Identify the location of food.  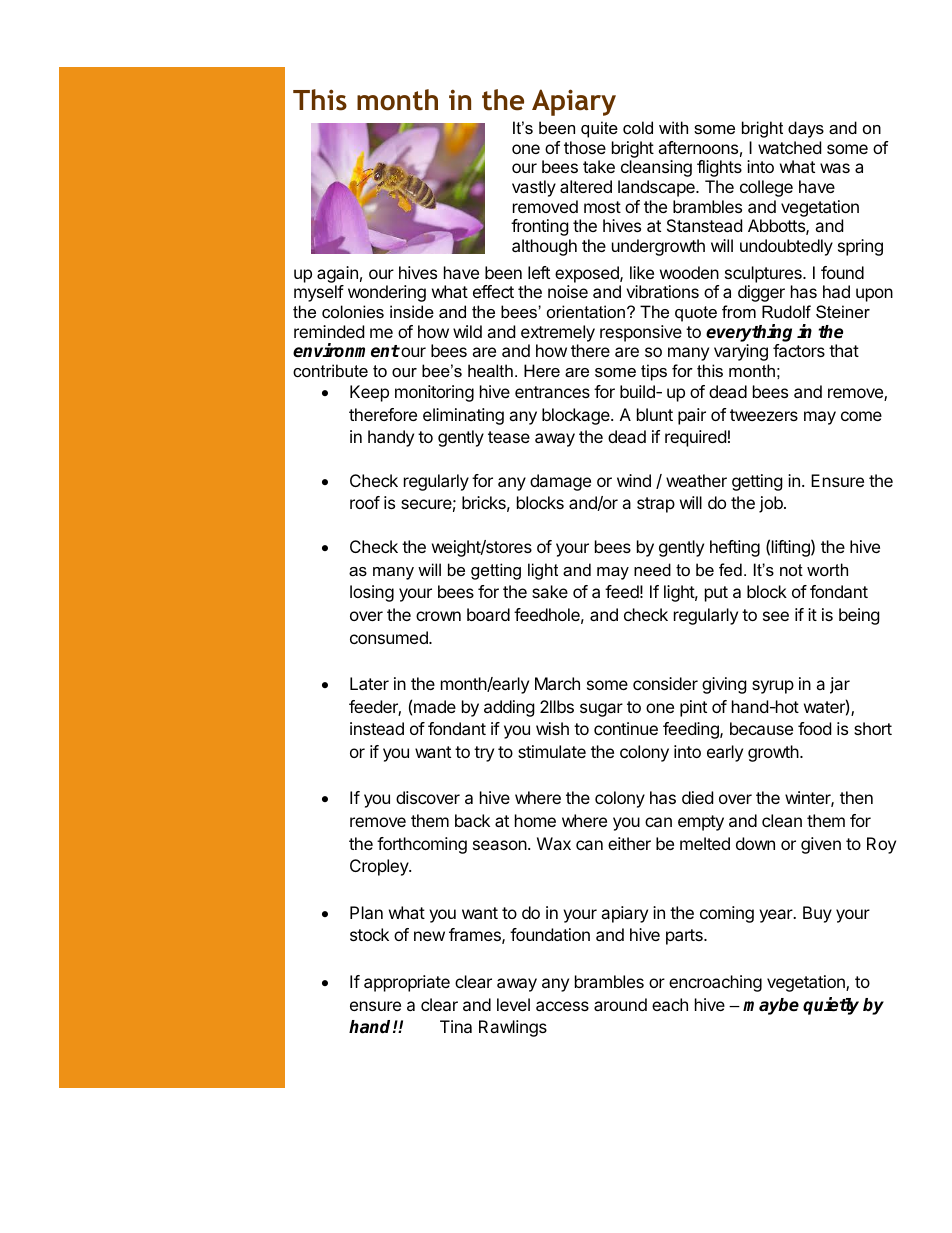
(814, 728).
